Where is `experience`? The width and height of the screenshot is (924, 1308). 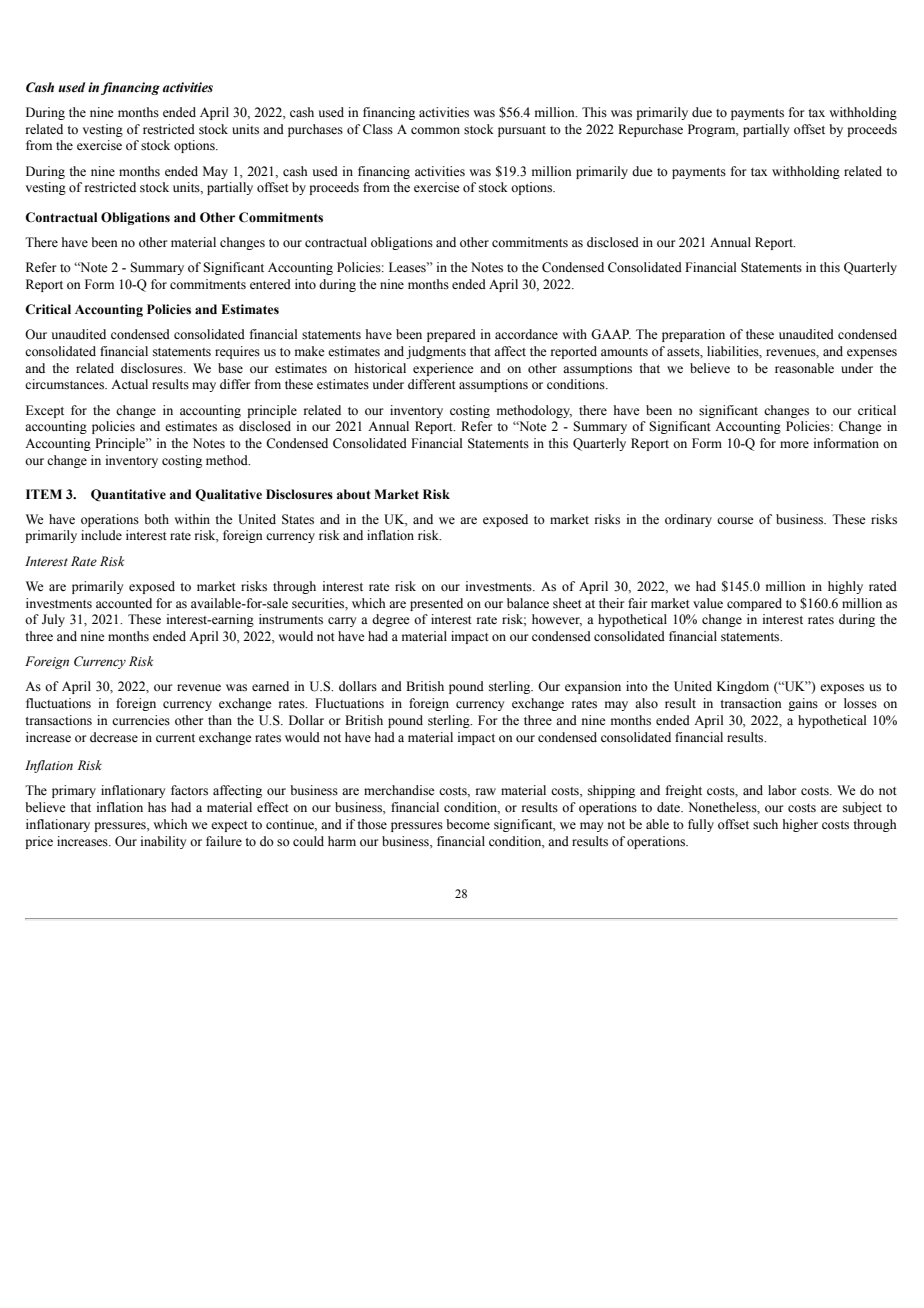 experience is located at coordinates (443, 369).
